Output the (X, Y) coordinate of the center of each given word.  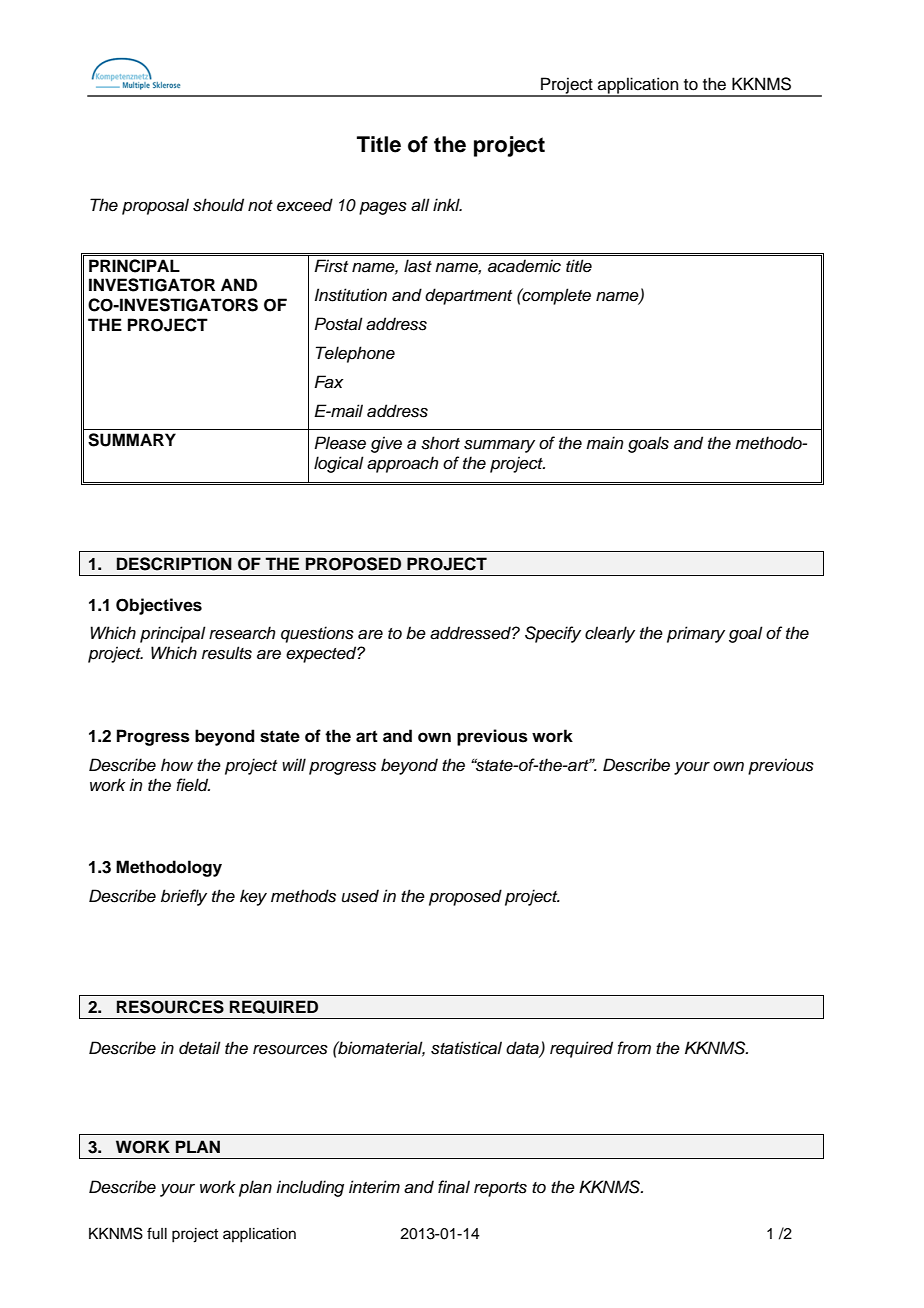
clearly (610, 634)
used (360, 896)
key (253, 897)
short (440, 443)
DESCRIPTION (174, 564)
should (218, 205)
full (157, 1233)
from (634, 1047)
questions (317, 634)
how (177, 764)
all (420, 205)
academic (524, 266)
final (454, 1187)
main (604, 443)
